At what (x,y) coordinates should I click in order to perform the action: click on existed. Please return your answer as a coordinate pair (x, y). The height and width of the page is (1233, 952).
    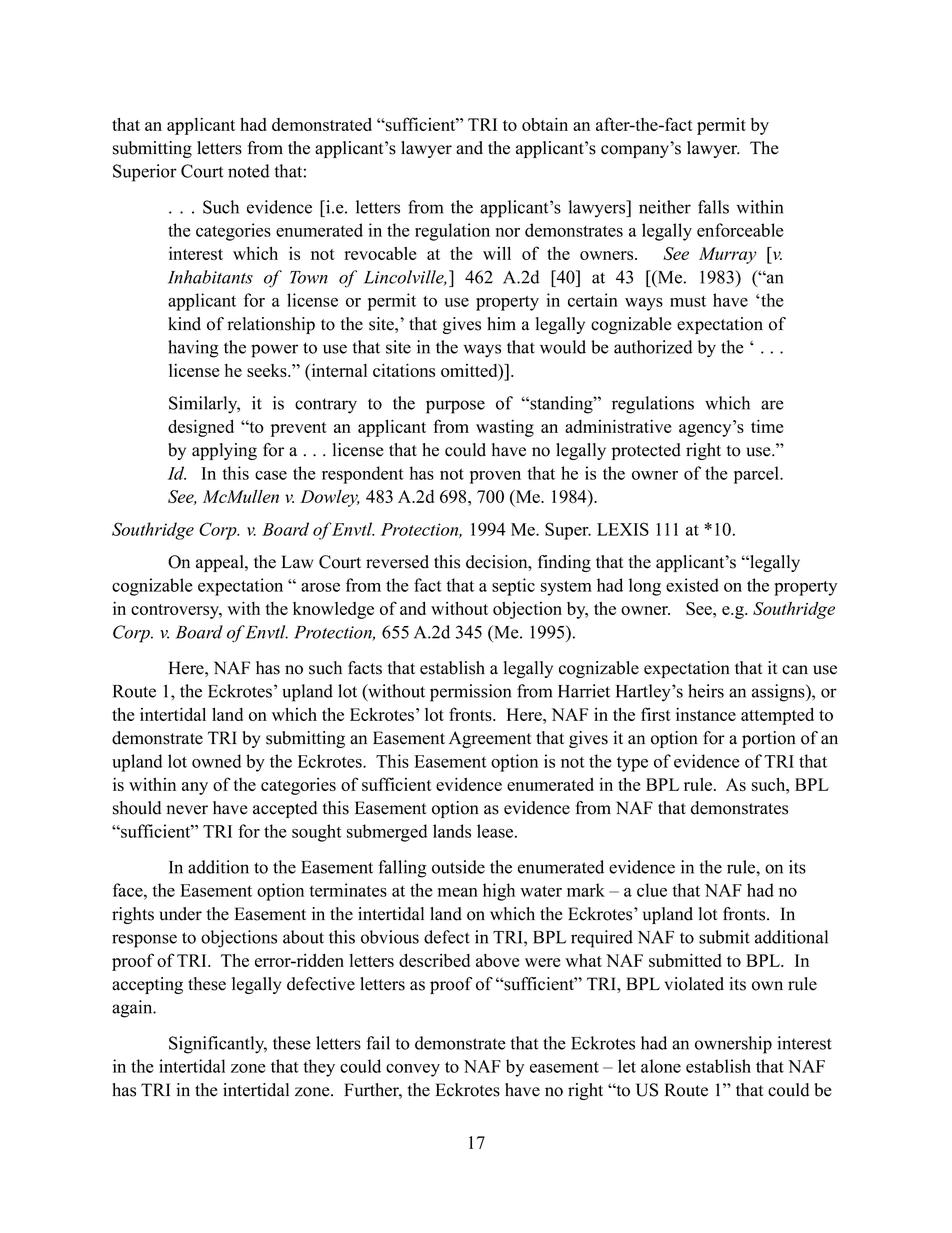
    Looking at the image, I should click on (692, 585).
